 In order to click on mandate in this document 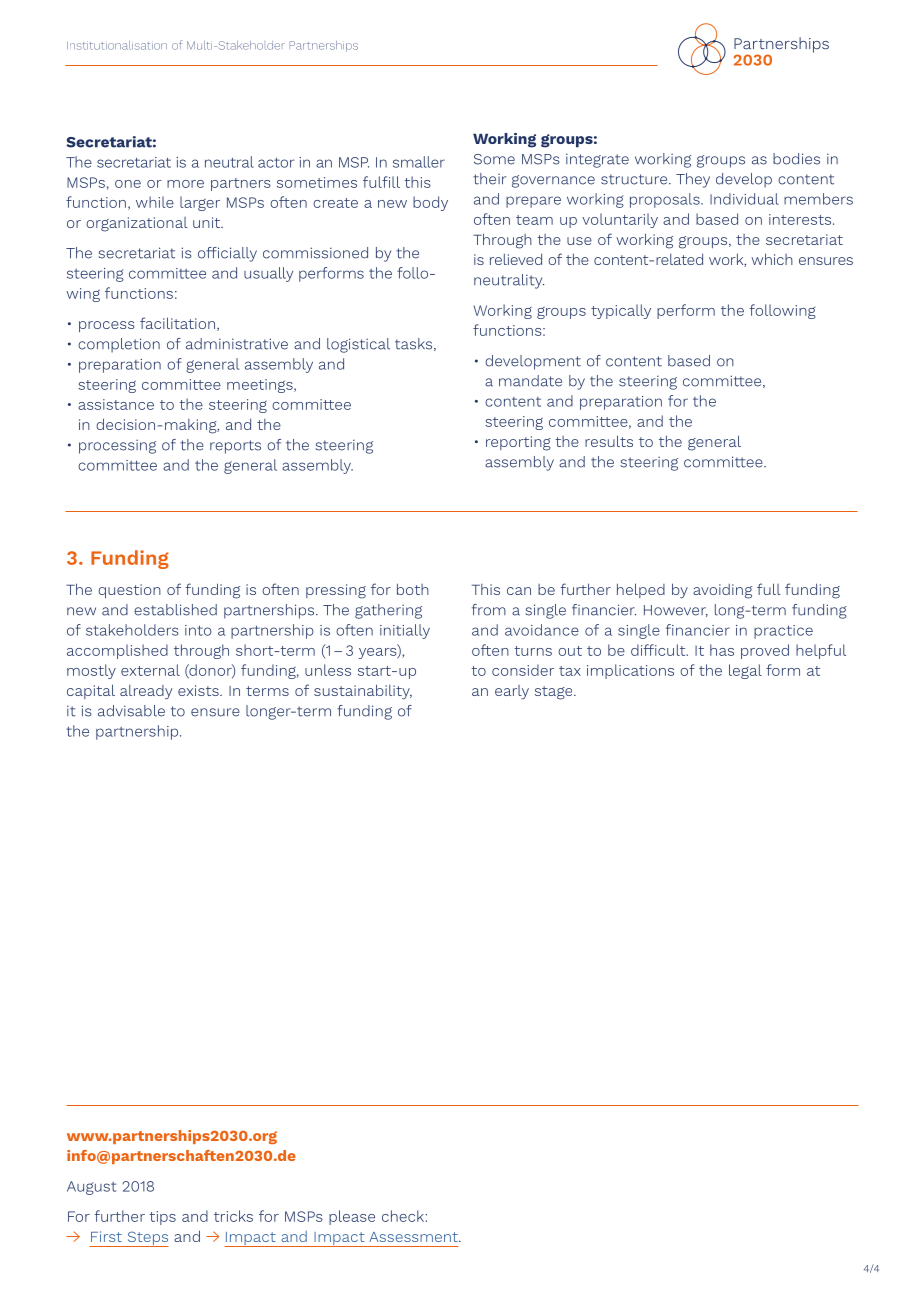, I will do `click(530, 381)`.
